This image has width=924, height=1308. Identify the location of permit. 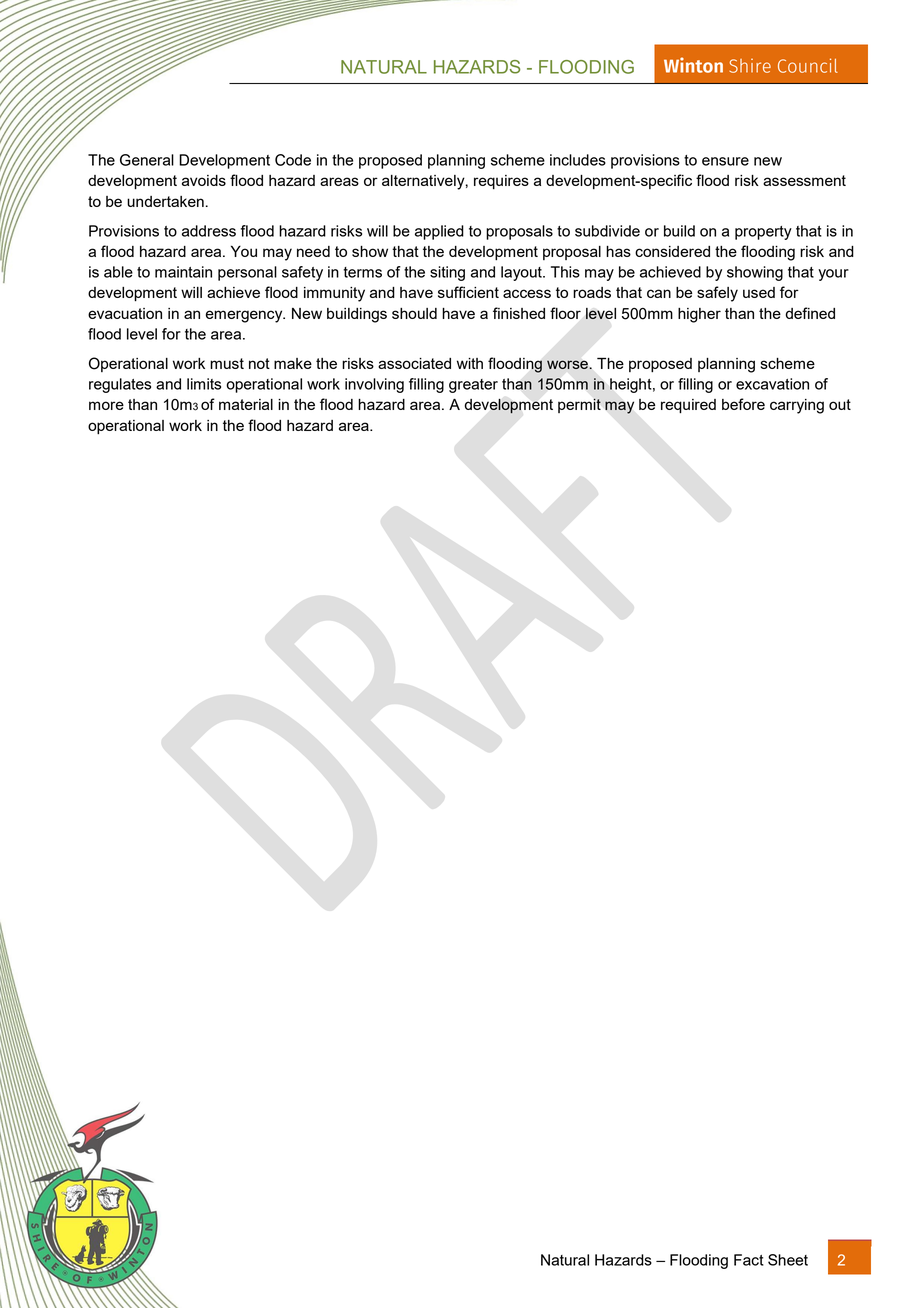
(579, 405).
